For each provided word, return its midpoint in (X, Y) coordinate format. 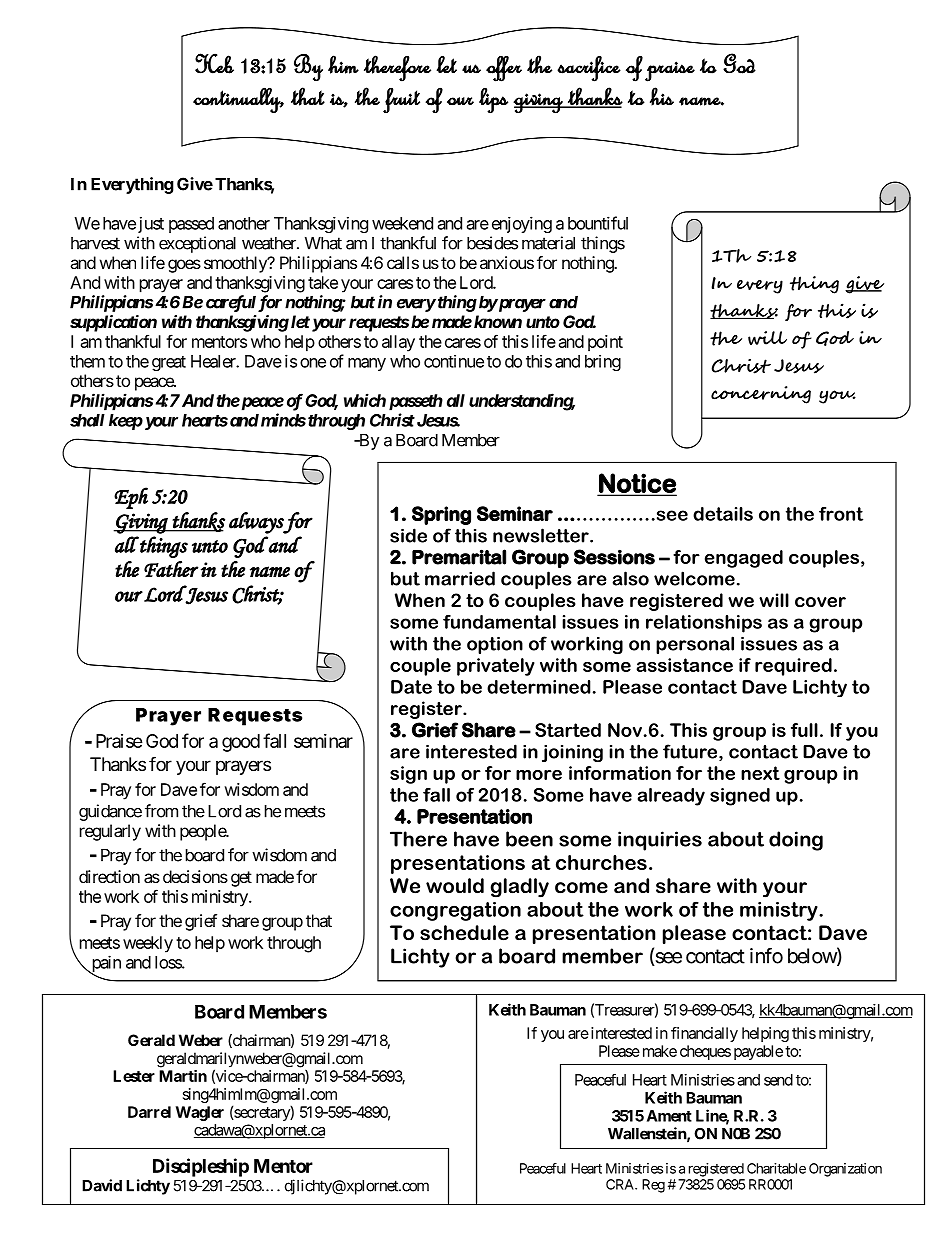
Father (171, 569)
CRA (621, 1184)
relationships (704, 624)
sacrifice (589, 69)
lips (493, 101)
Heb (214, 63)
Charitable (776, 1168)
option (495, 645)
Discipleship (201, 1167)
